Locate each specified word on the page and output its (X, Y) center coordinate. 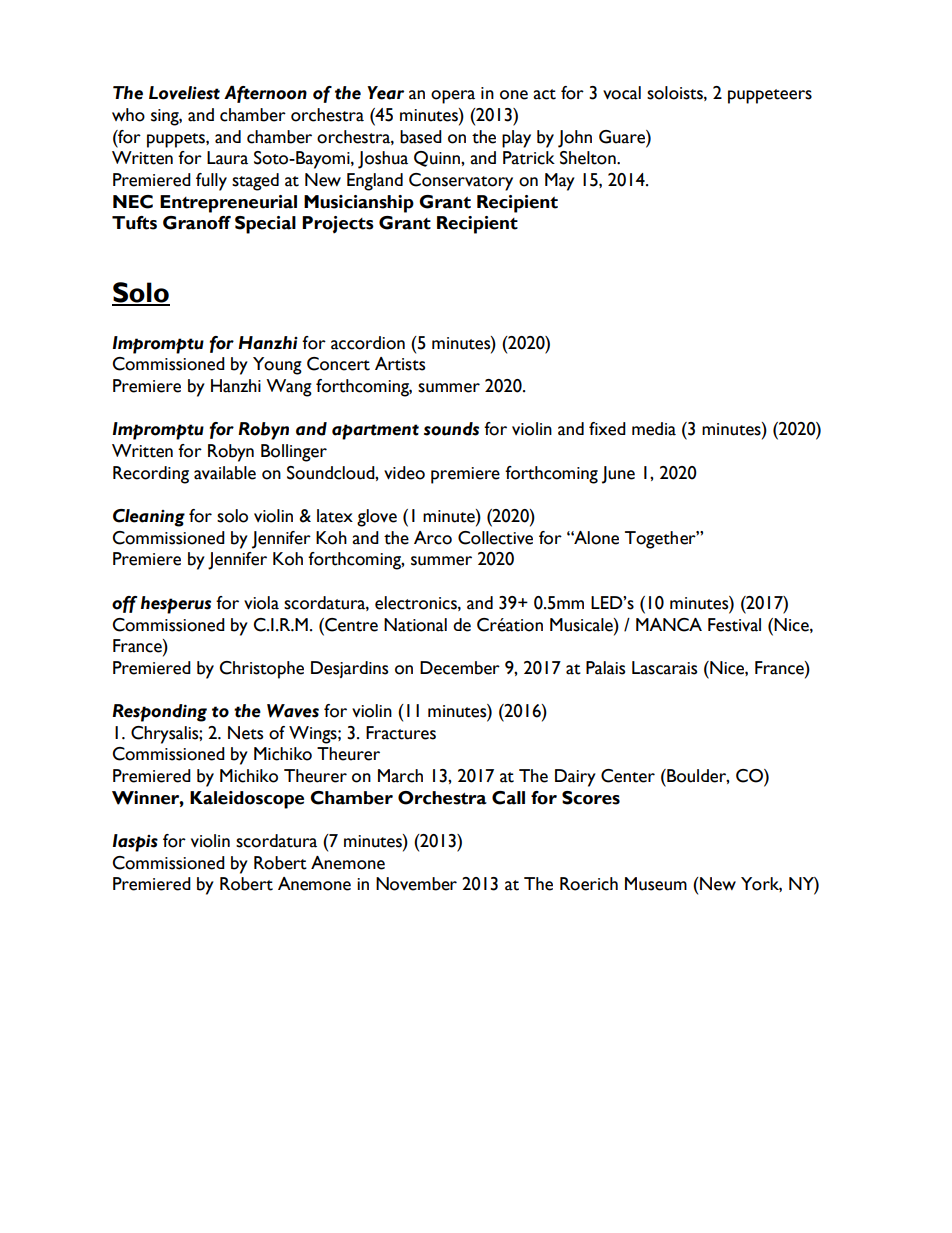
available (225, 473)
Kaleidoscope (247, 800)
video (404, 473)
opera (453, 97)
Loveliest (184, 93)
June (618, 475)
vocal (622, 93)
